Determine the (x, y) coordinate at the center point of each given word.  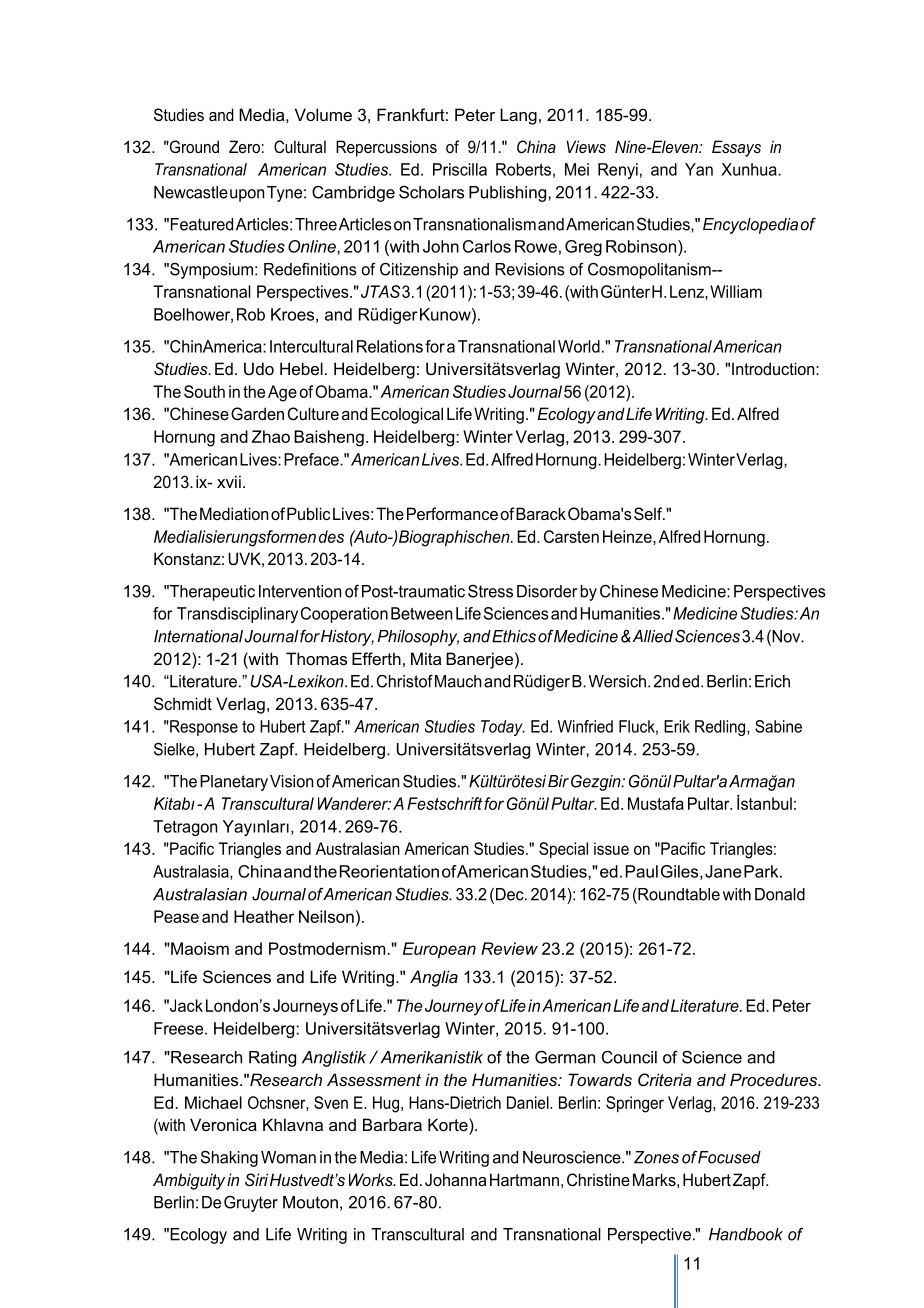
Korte (449, 1124)
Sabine (778, 726)
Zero (244, 146)
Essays (736, 148)
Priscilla (460, 169)
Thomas (316, 658)
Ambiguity (189, 1181)
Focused (729, 1157)
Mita (426, 658)
